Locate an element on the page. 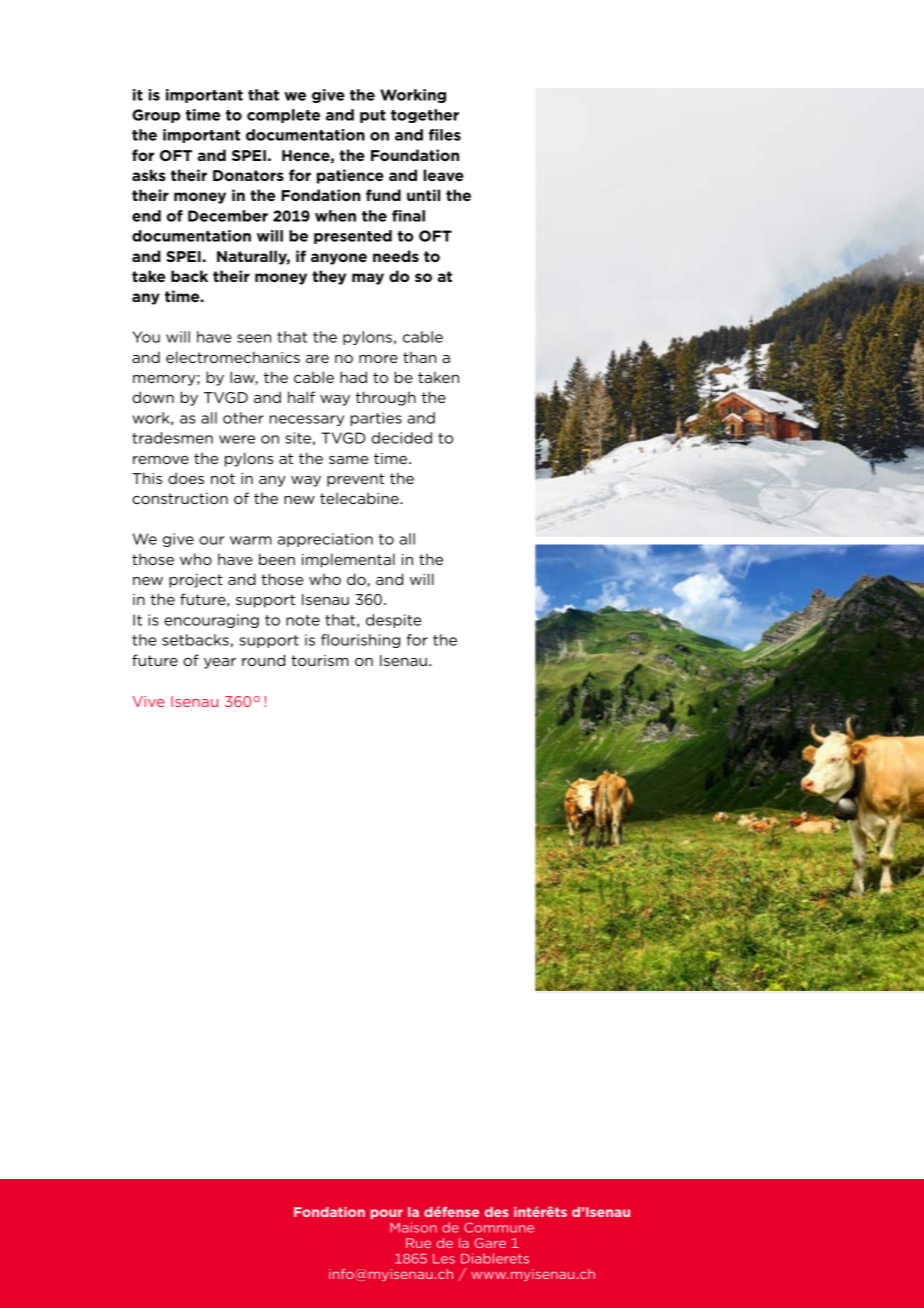 The height and width of the page is (1308, 924). files is located at coordinates (445, 135).
